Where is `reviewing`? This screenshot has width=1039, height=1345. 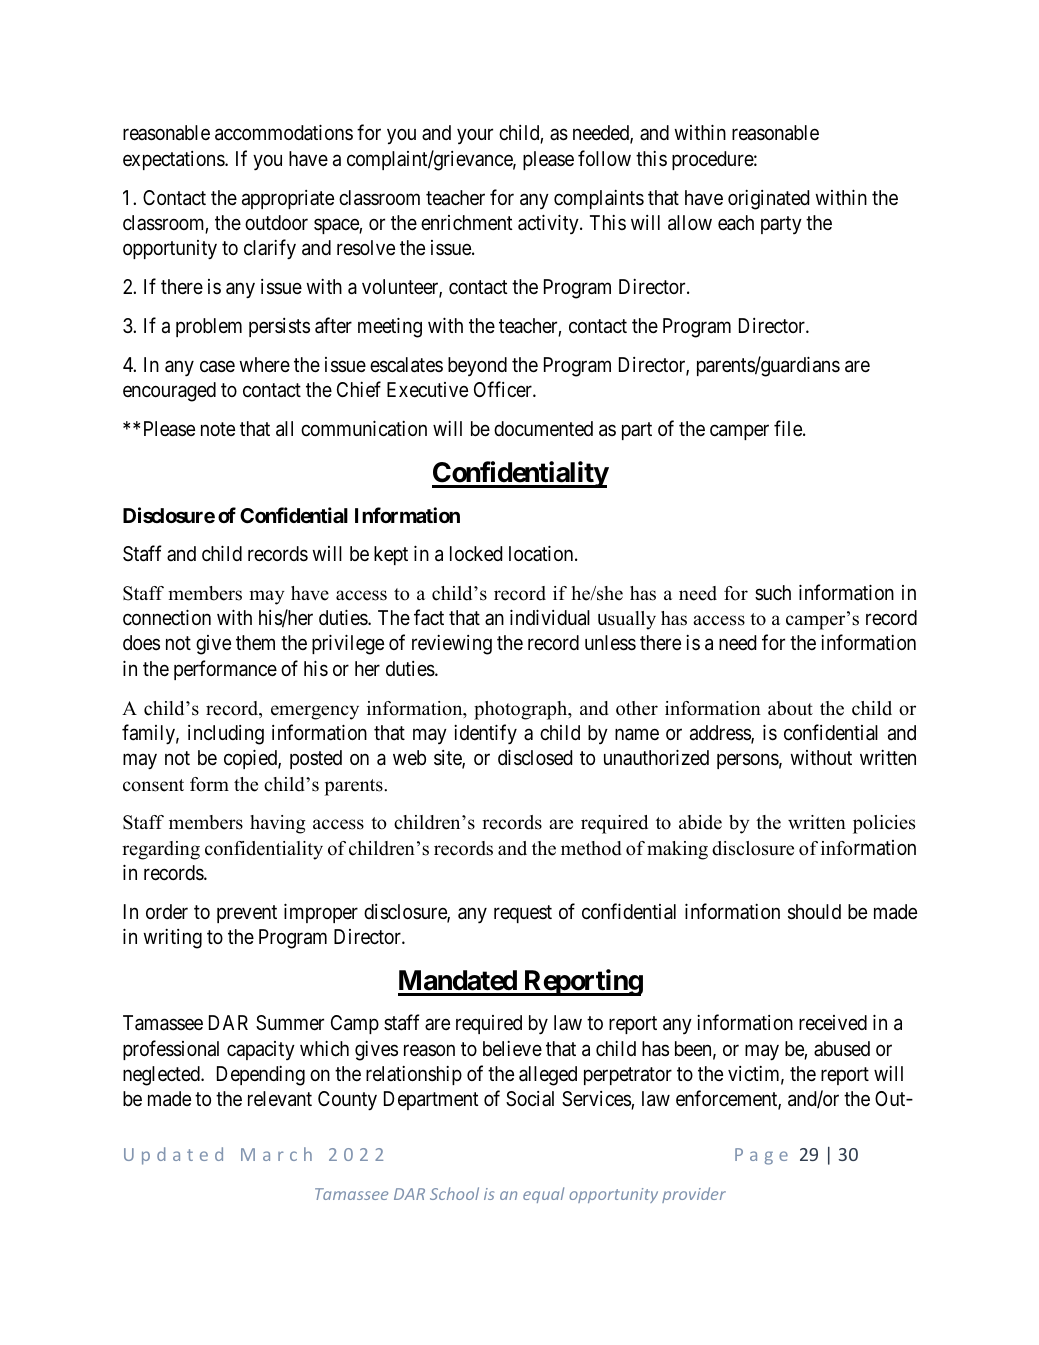
reviewing is located at coordinates (452, 645).
